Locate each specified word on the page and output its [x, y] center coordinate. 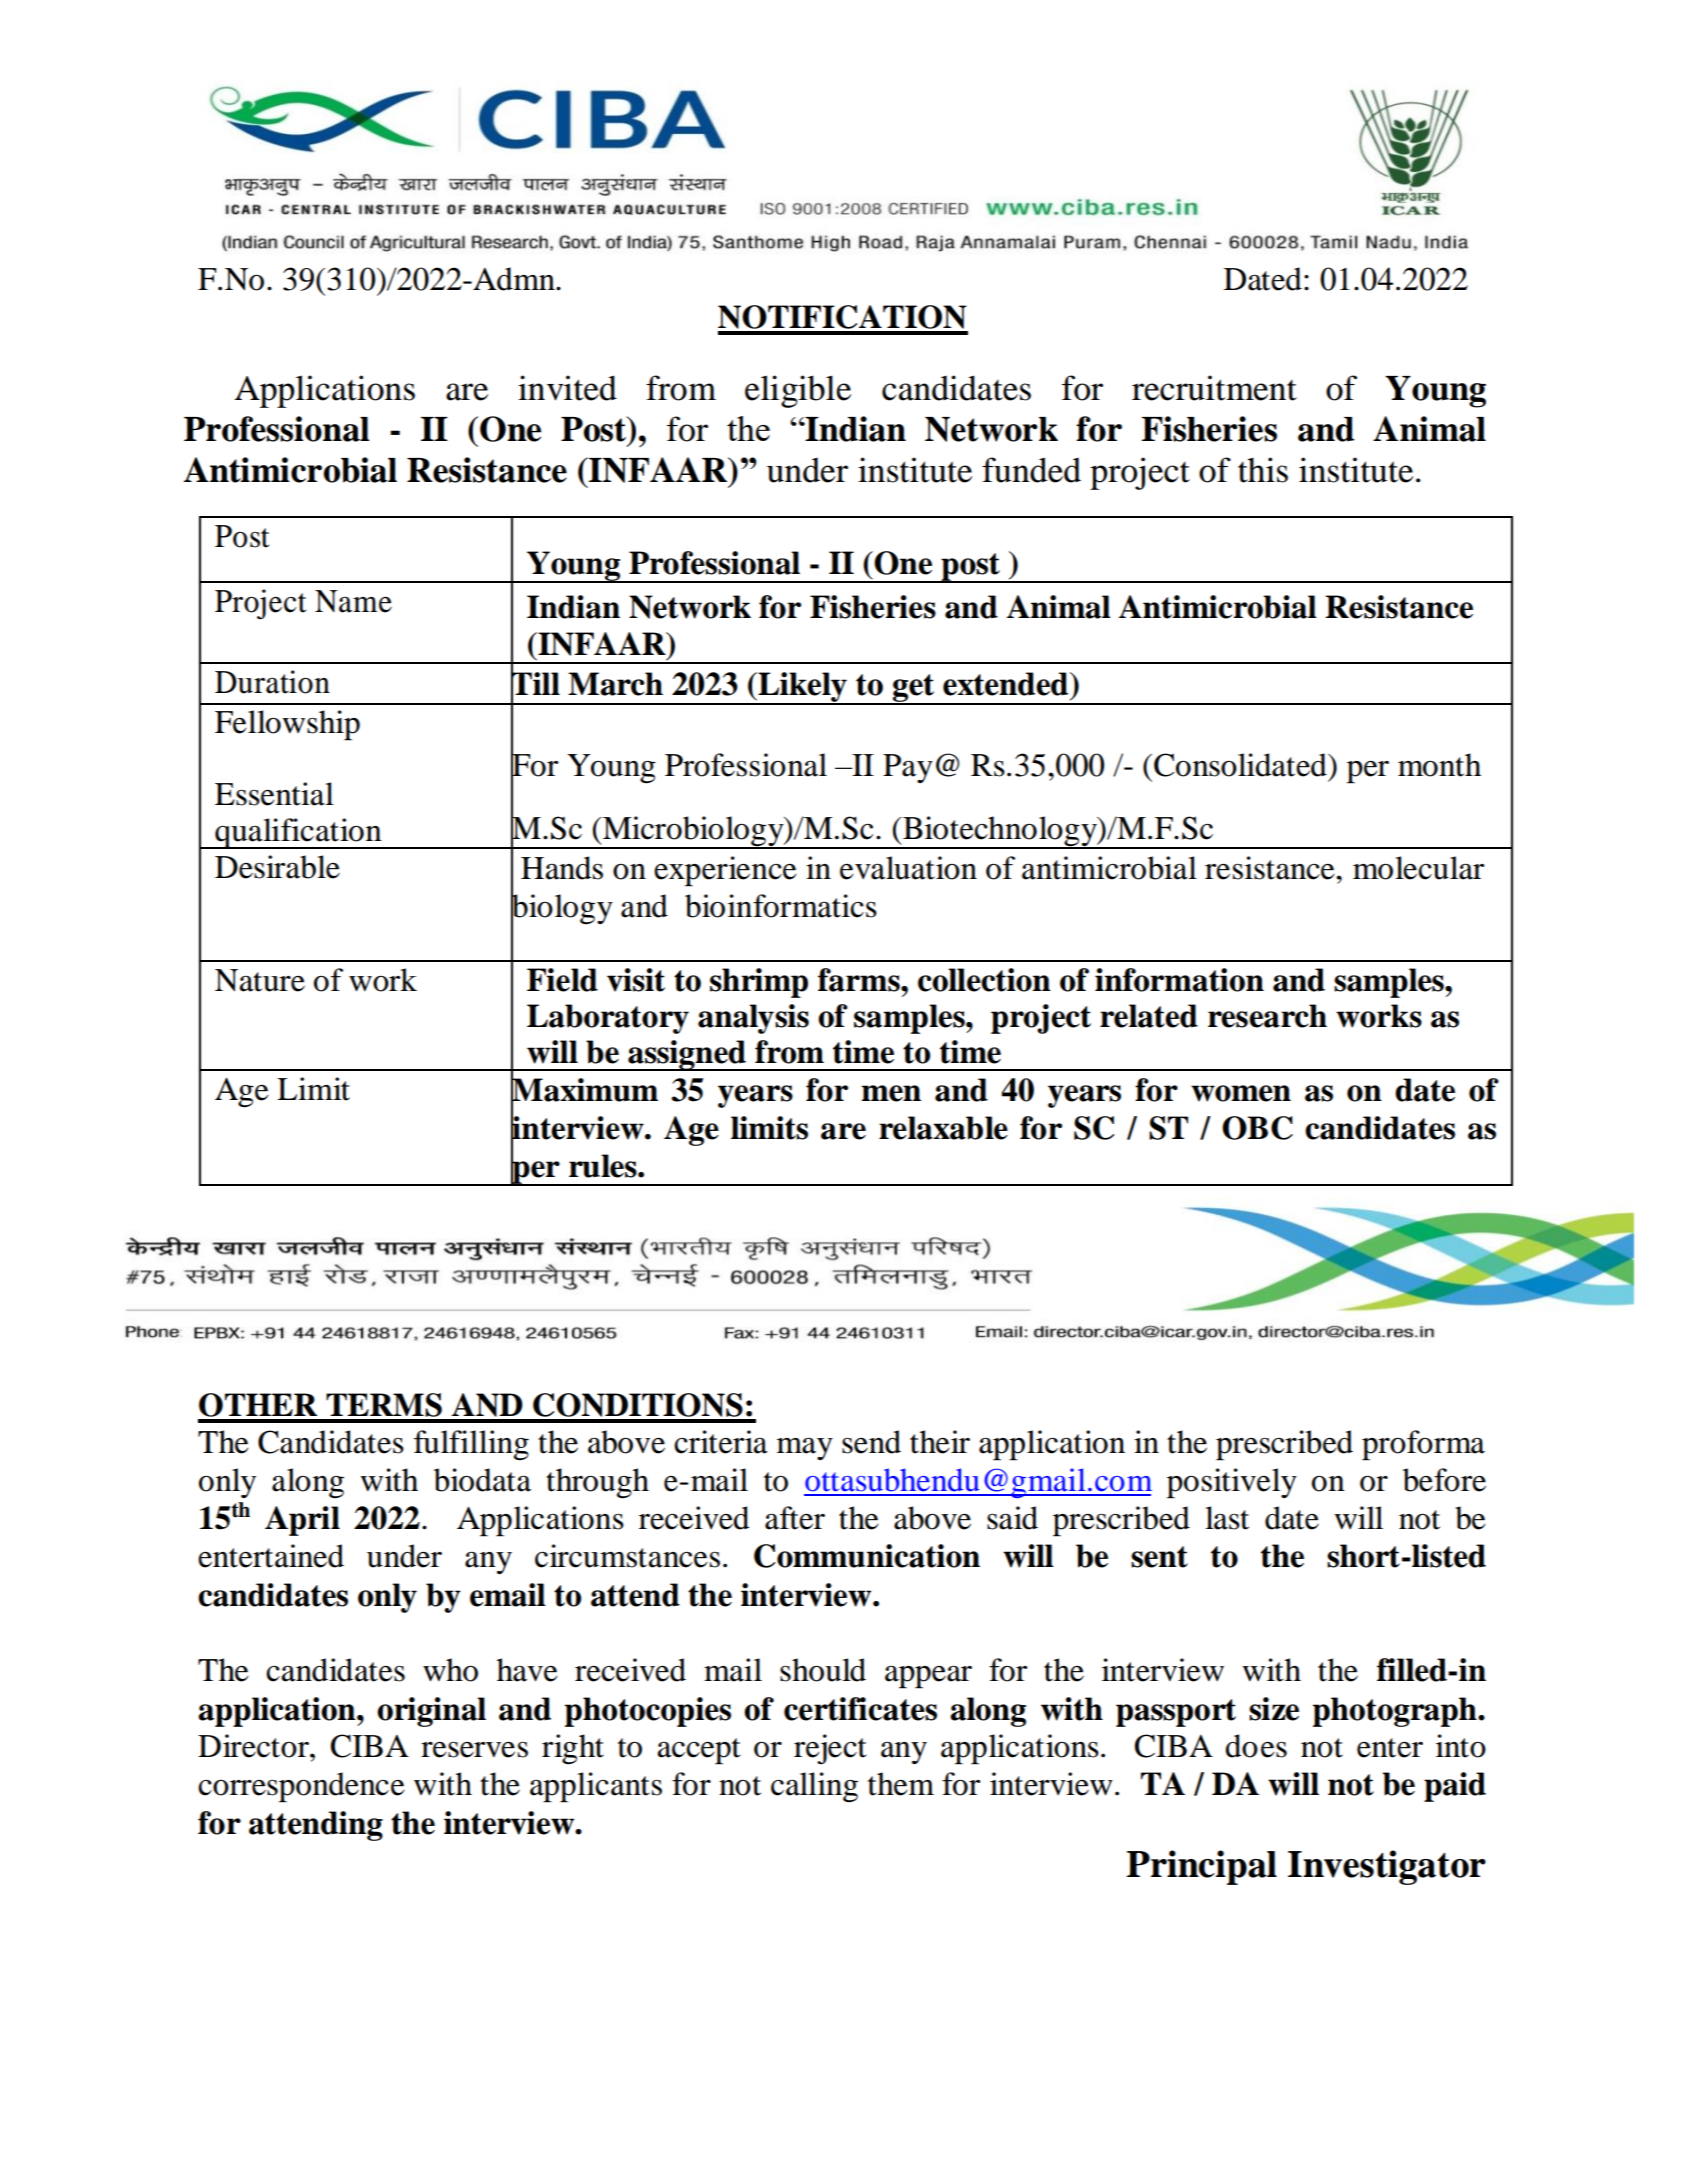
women [1241, 1093]
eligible [798, 391]
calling [814, 1787]
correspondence [301, 1787]
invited [567, 388]
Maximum [584, 1090]
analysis [753, 1019]
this [1263, 470]
